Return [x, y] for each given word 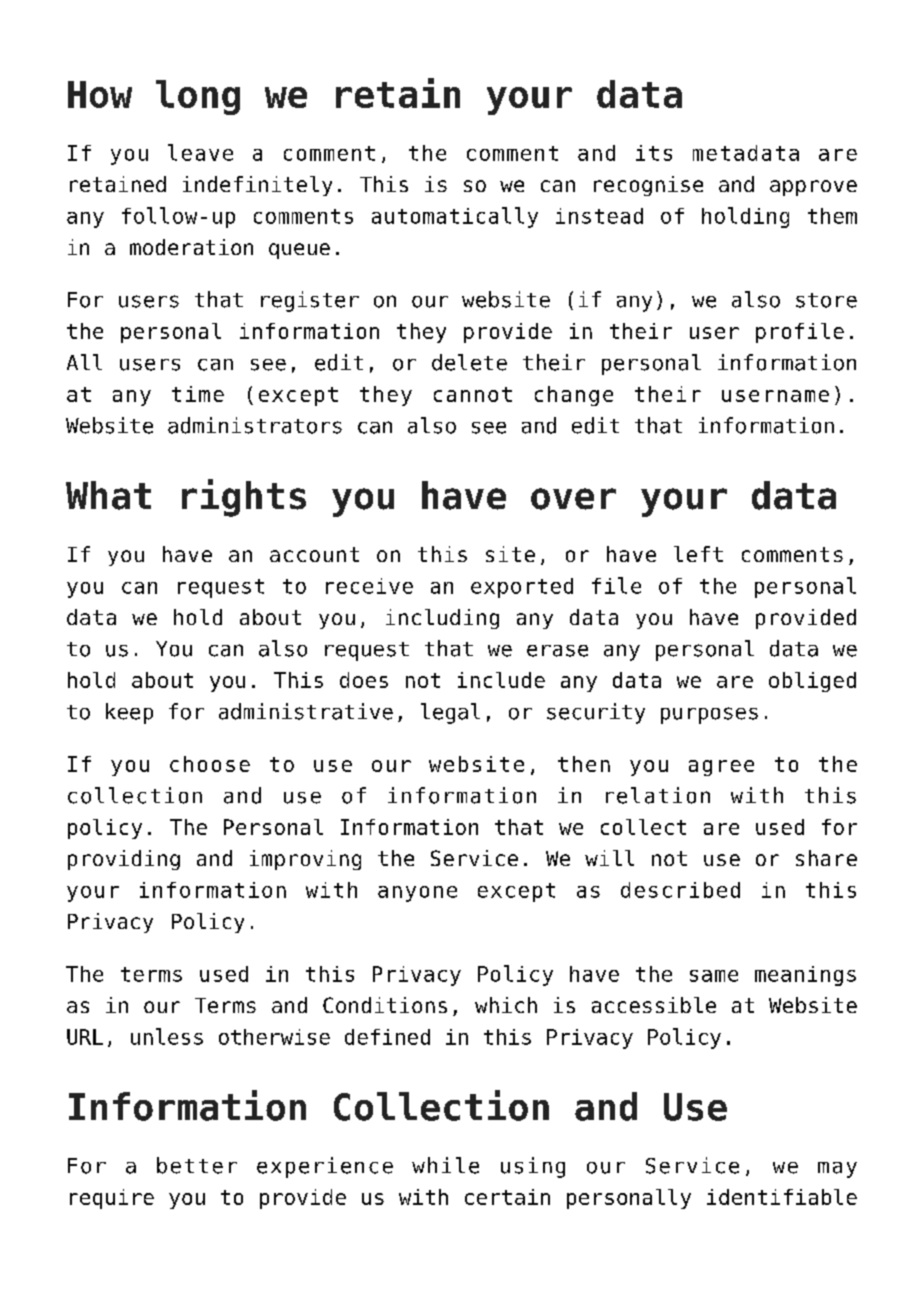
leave [200, 152]
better [197, 1165]
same [714, 976]
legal [450, 713]
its [654, 153]
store [826, 300]
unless [167, 1036]
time [198, 394]
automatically [455, 217]
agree [721, 768]
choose [210, 764]
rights [244, 498]
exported [522, 588]
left [698, 554]
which [506, 1005]
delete [469, 362]
